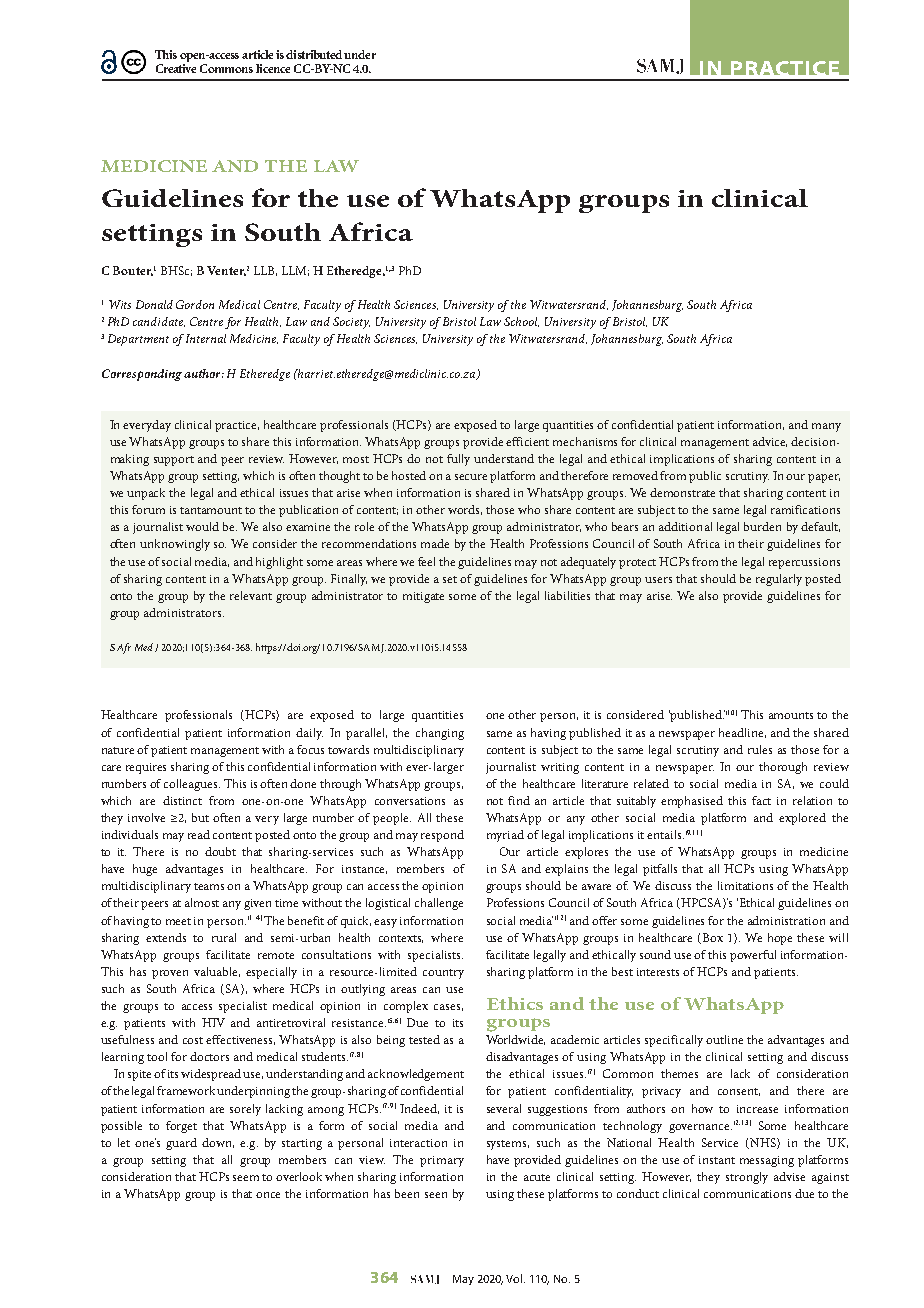 The image size is (924, 1308). I want to click on distinct, so click(182, 800).
